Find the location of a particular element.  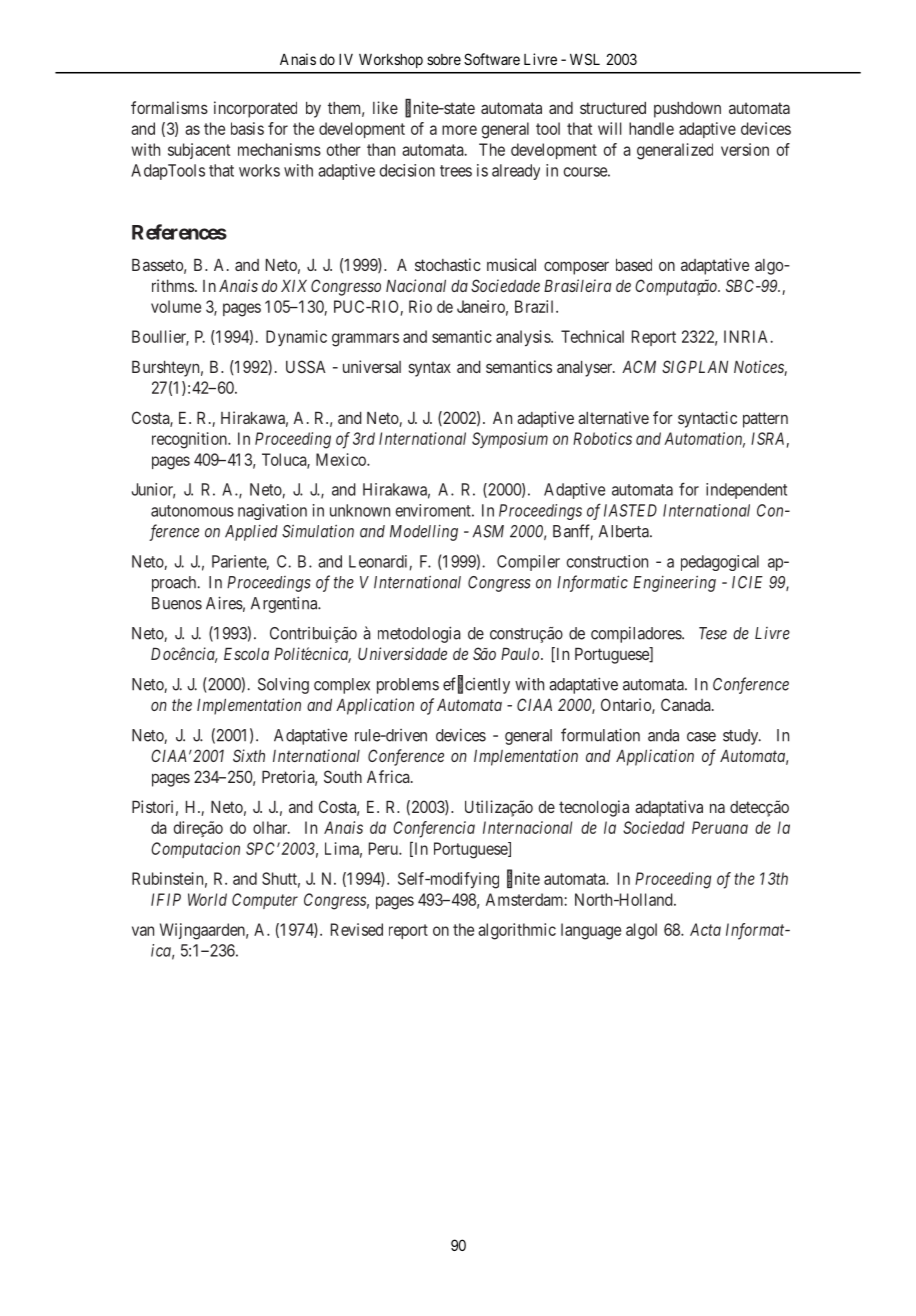

World is located at coordinates (207, 899).
